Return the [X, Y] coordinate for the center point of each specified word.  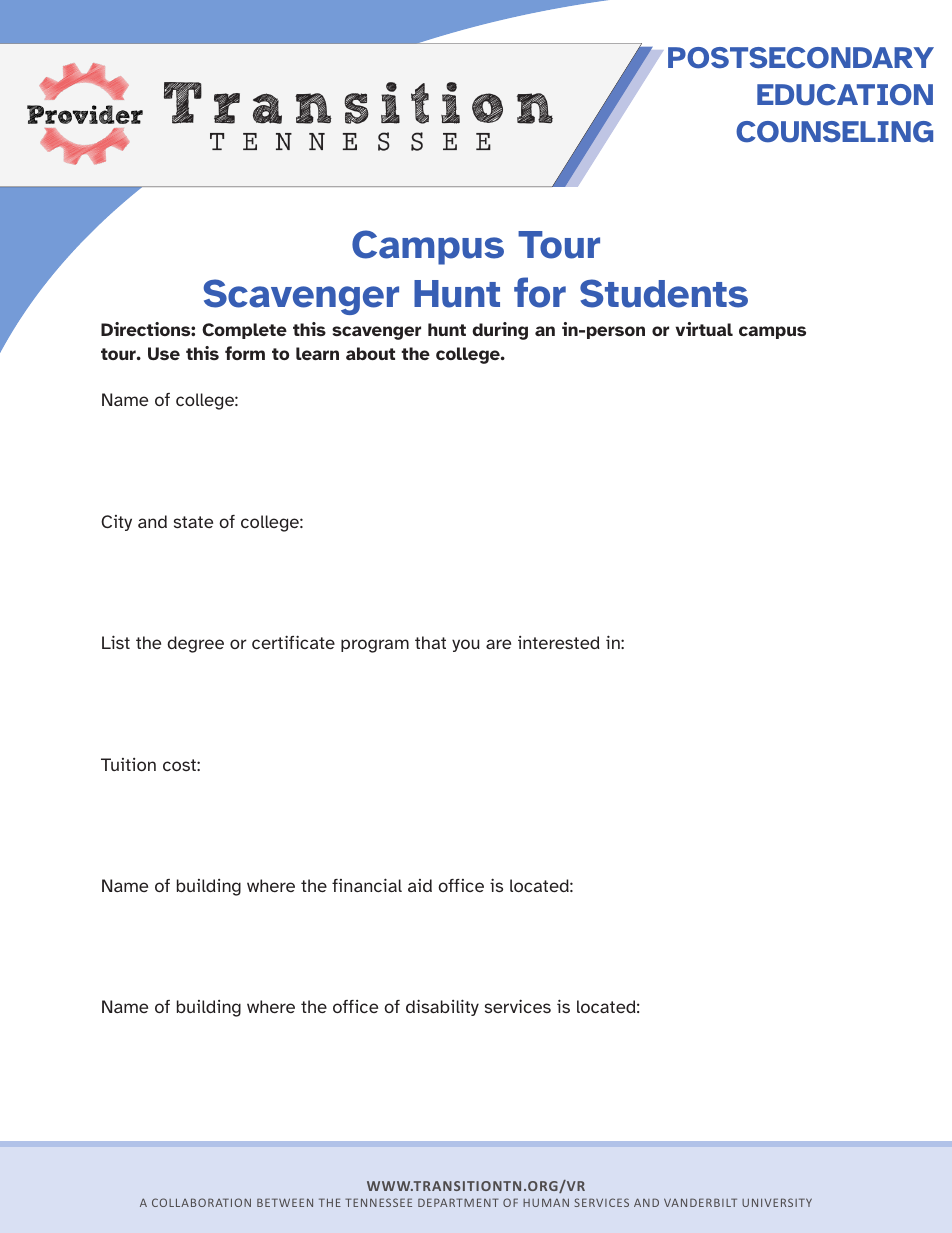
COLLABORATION [201, 1202]
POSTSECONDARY [801, 58]
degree [195, 644]
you [465, 645]
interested [559, 642]
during [500, 331]
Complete [244, 331]
